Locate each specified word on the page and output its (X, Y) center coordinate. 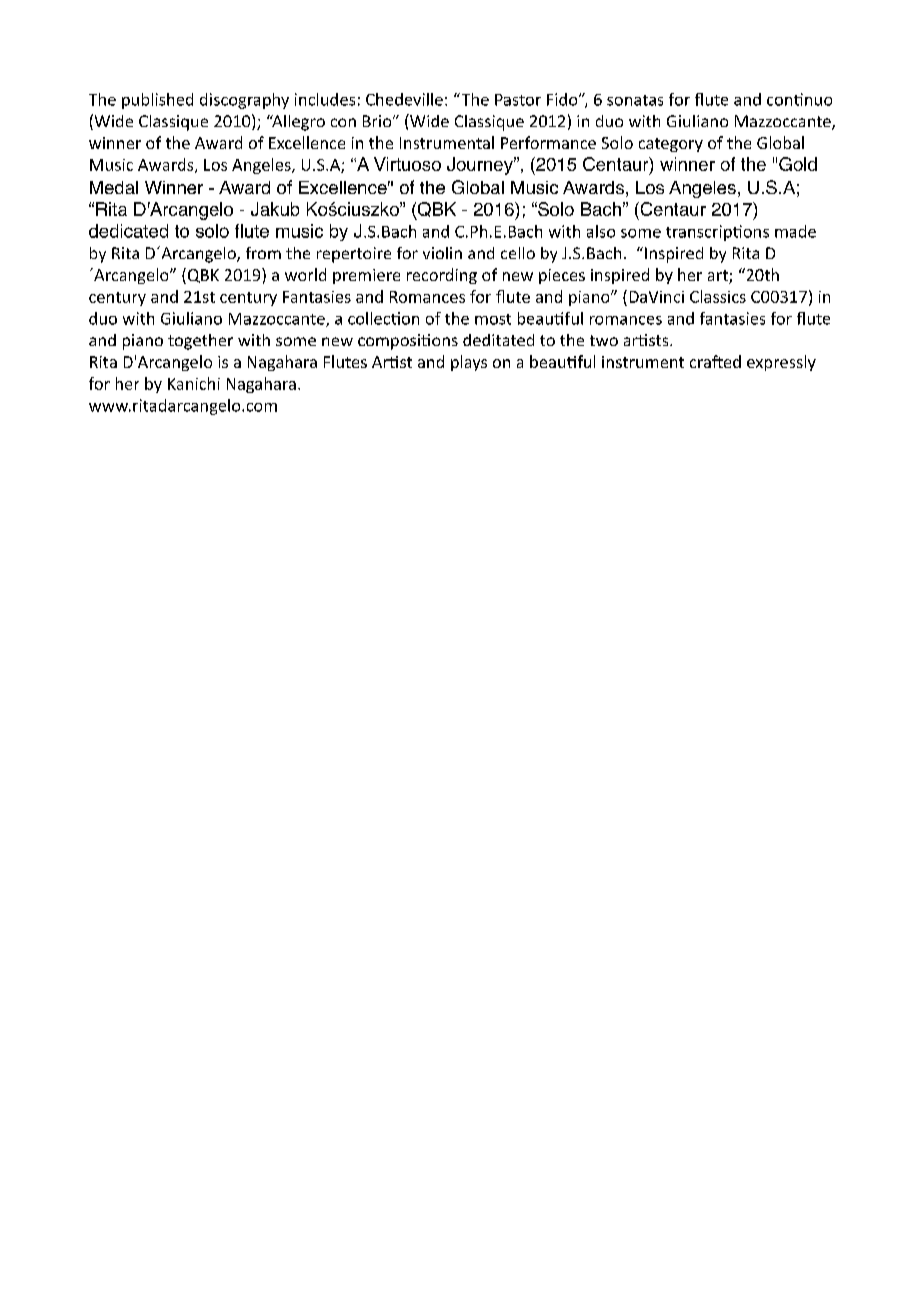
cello (518, 253)
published (157, 101)
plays (469, 363)
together (200, 342)
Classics (718, 296)
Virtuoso (407, 164)
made (795, 231)
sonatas (635, 100)
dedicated (128, 231)
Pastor (518, 100)
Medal (114, 187)
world (305, 274)
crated (715, 361)
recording (442, 276)
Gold (798, 164)
